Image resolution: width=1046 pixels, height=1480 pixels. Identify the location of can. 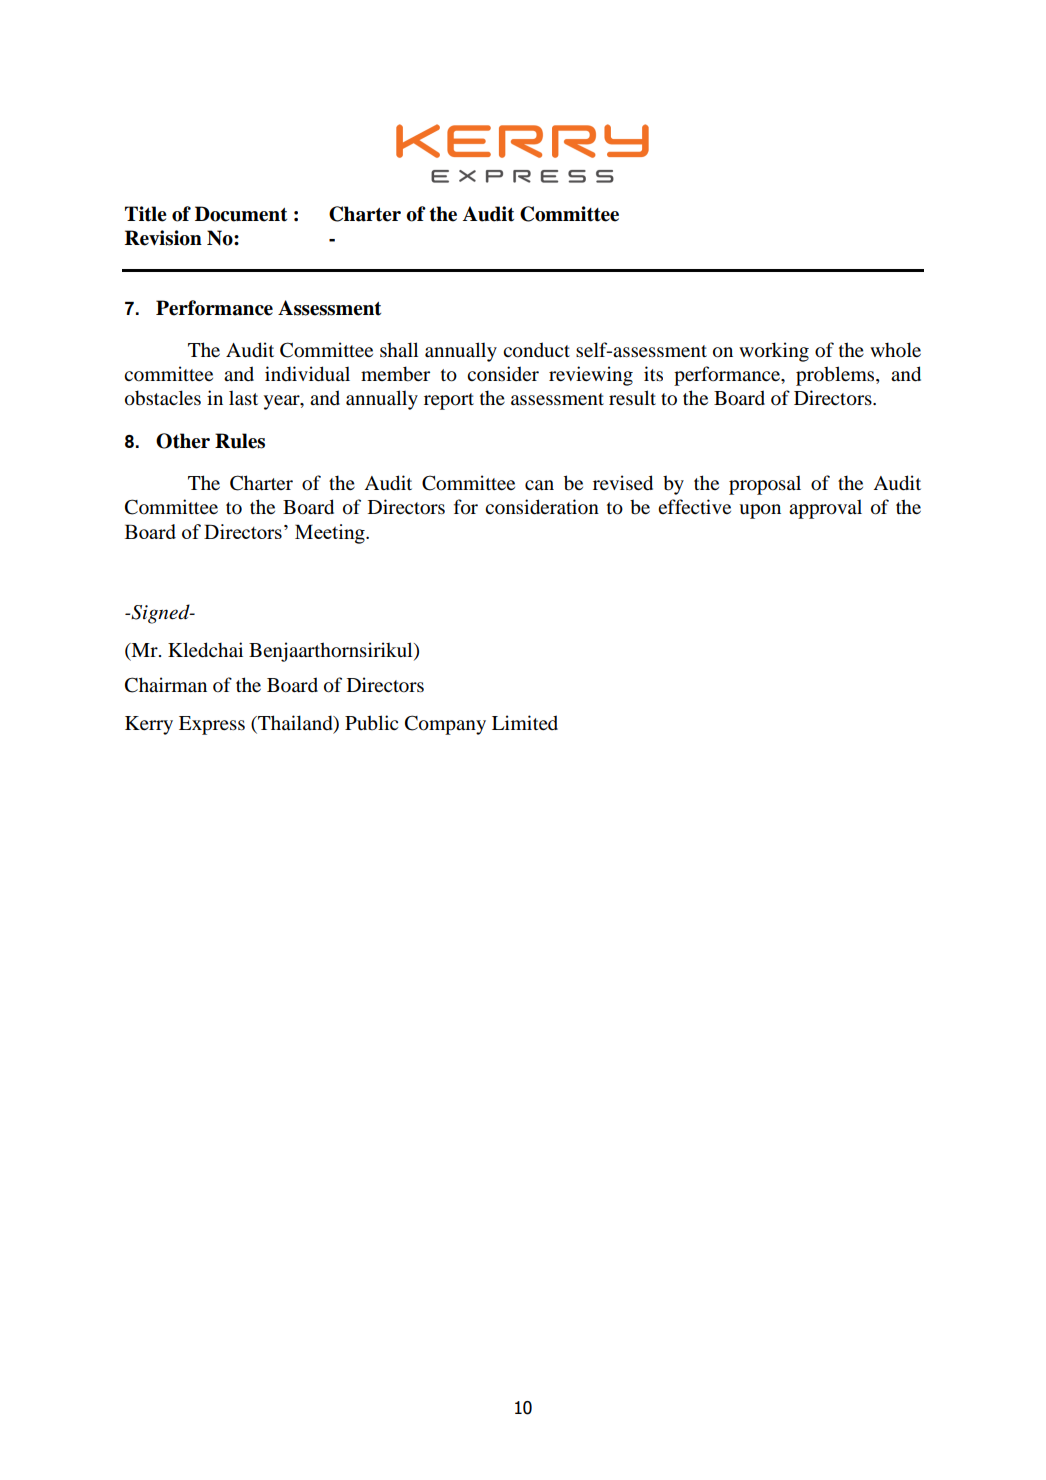
(539, 485).
